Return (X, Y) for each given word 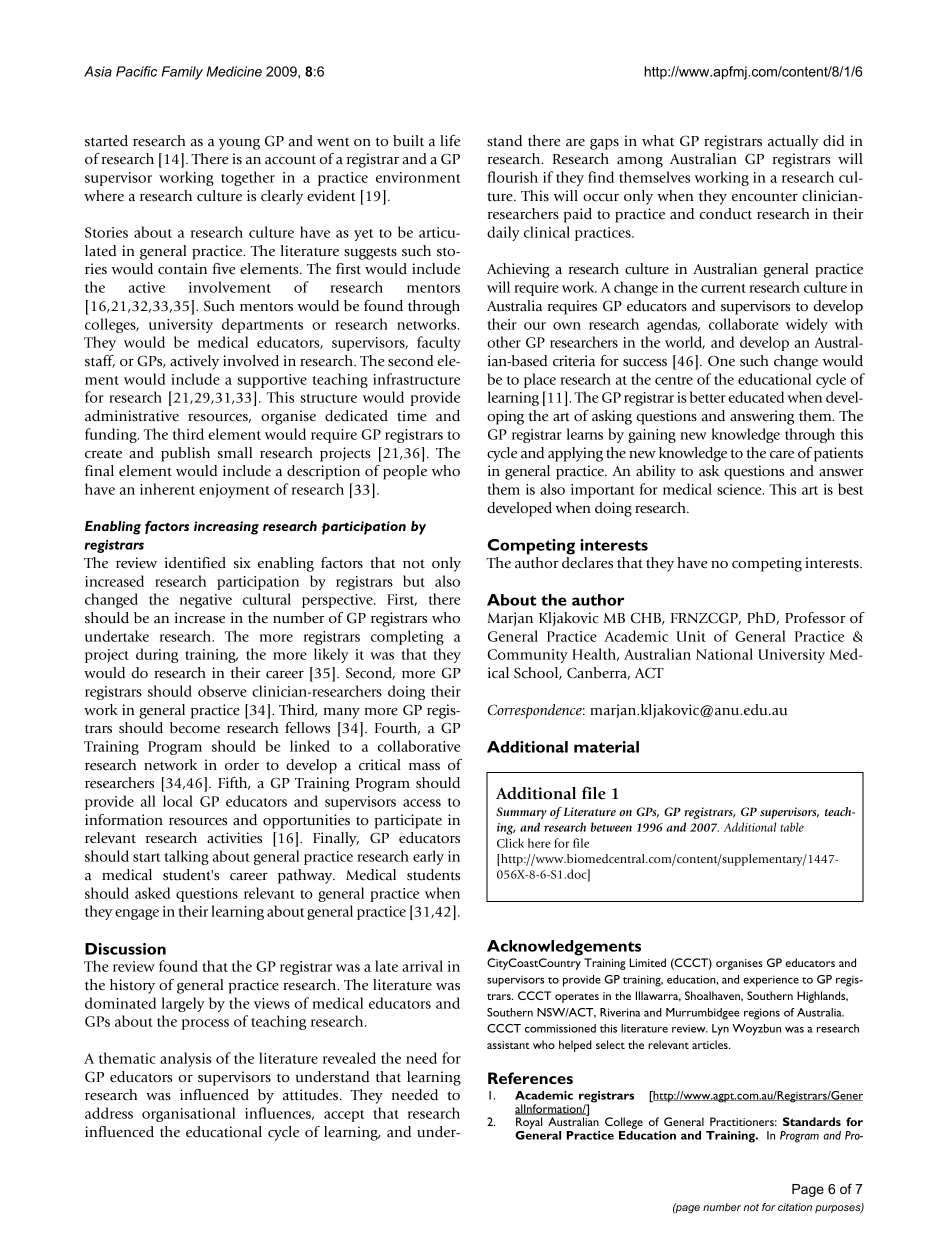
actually (793, 142)
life (450, 140)
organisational (188, 1114)
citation (795, 1207)
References (530, 1078)
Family (182, 73)
